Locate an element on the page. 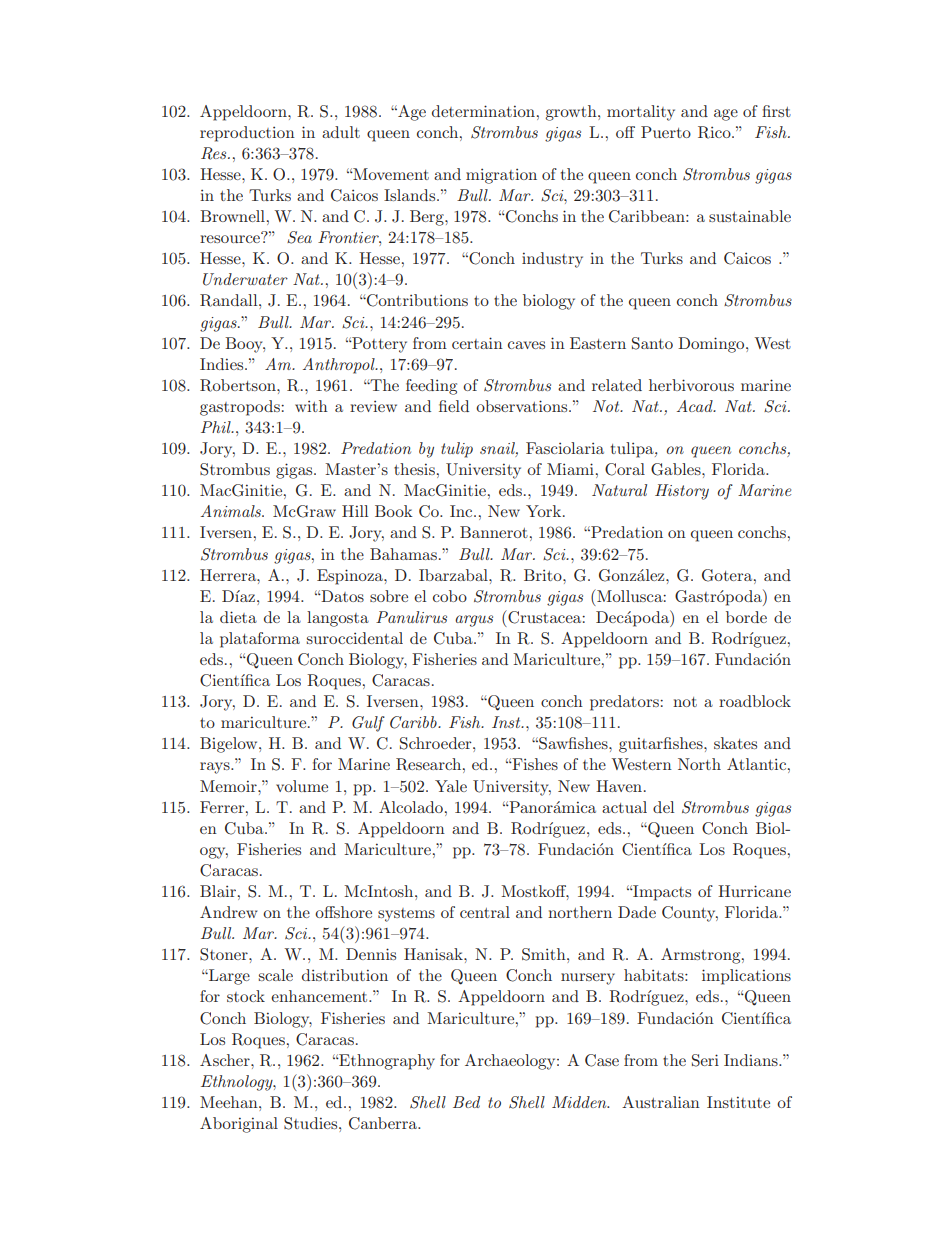 The height and width of the page is (1233, 952). Puerto is located at coordinates (666, 132).
